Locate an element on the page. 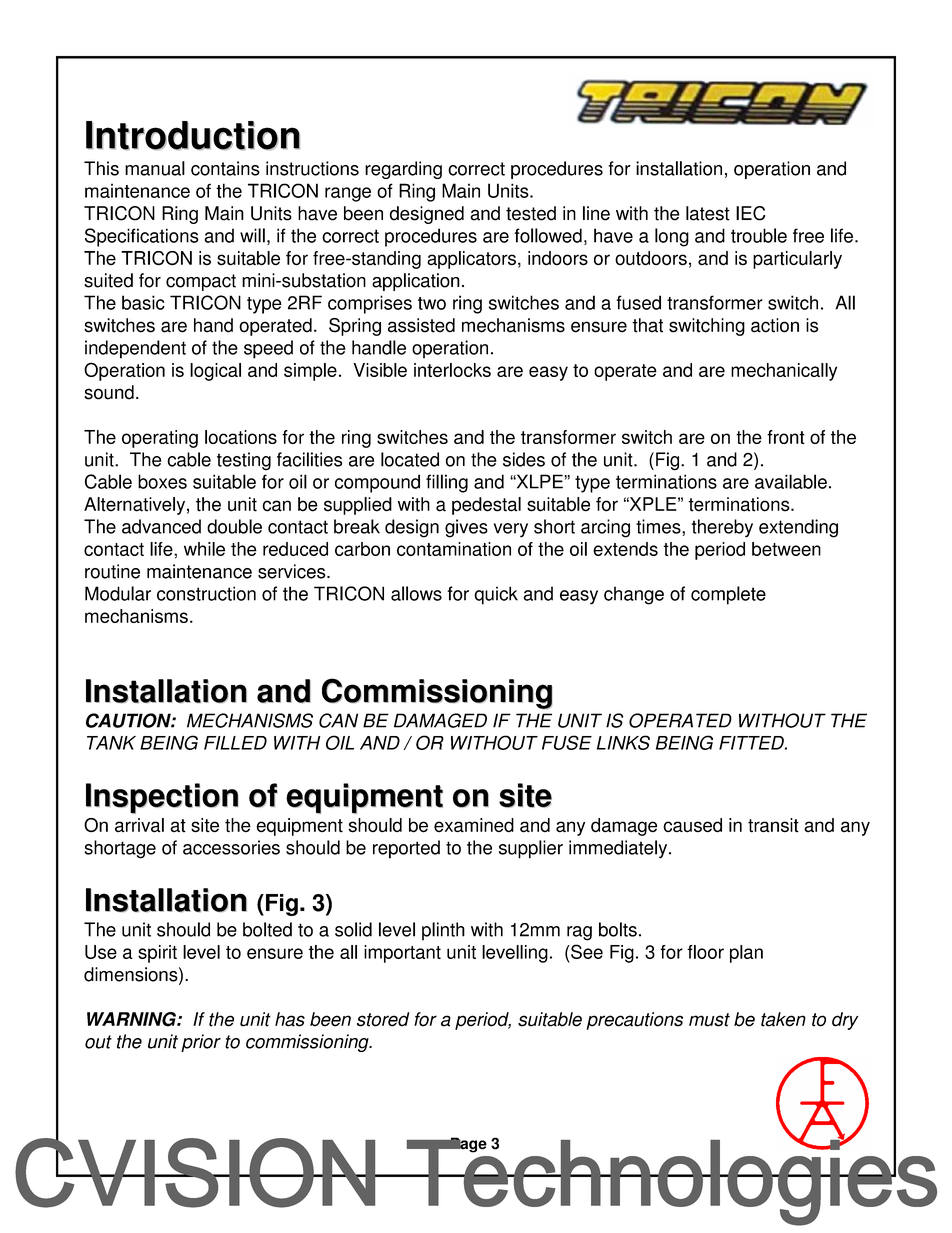 The width and height of the page is (952, 1233). contains is located at coordinates (225, 168).
